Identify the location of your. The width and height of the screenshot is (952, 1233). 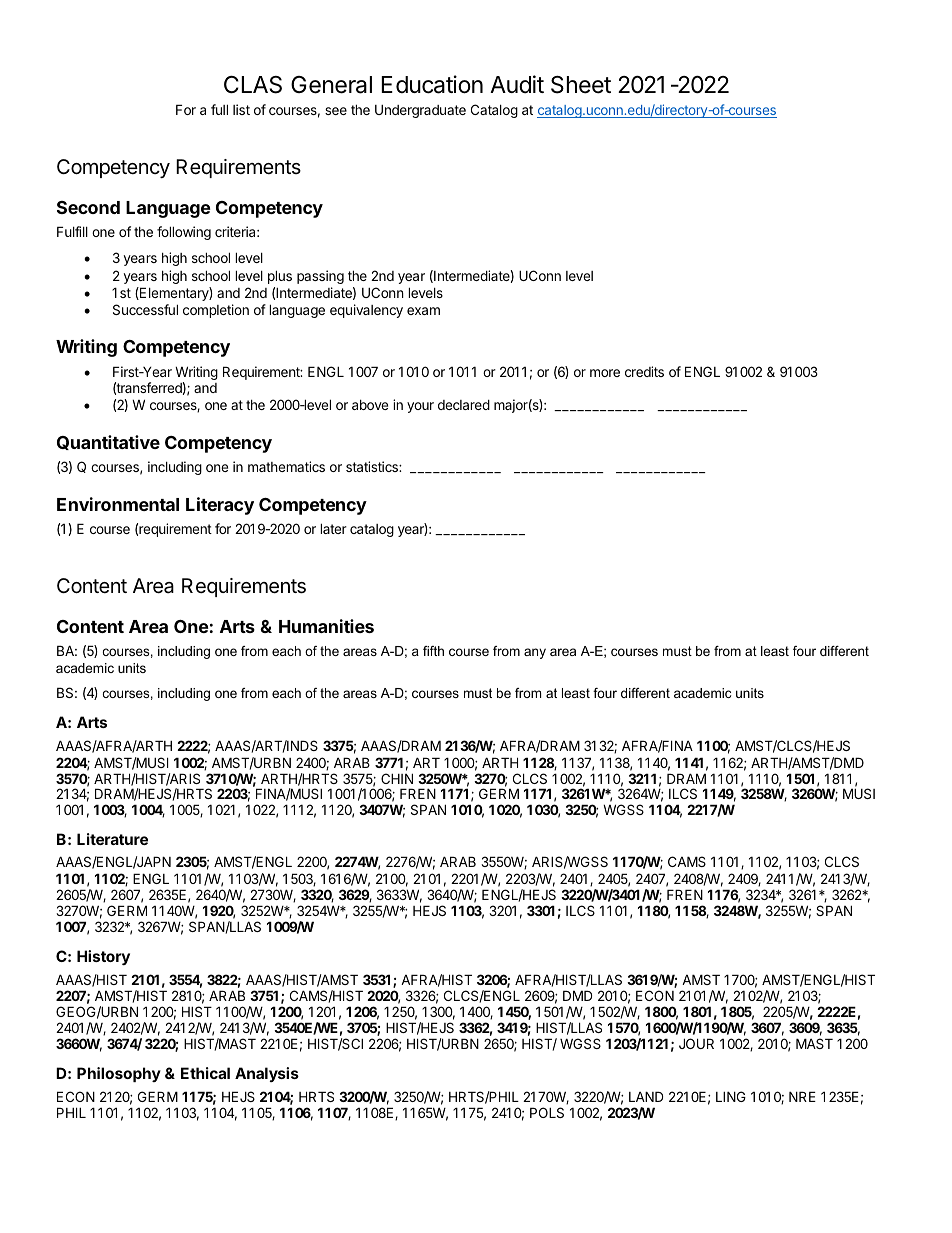
(420, 407).
